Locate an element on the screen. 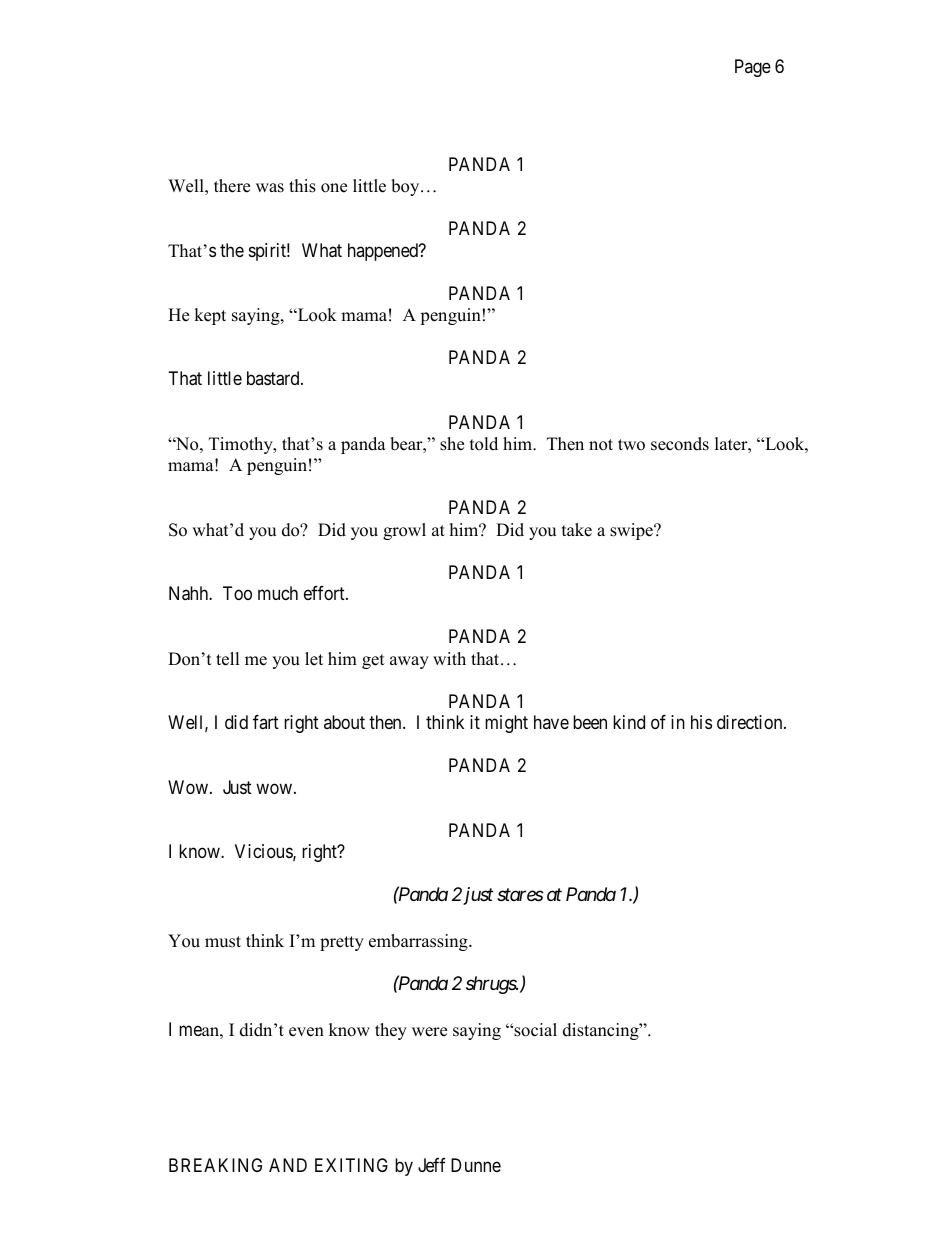  boy is located at coordinates (406, 187).
